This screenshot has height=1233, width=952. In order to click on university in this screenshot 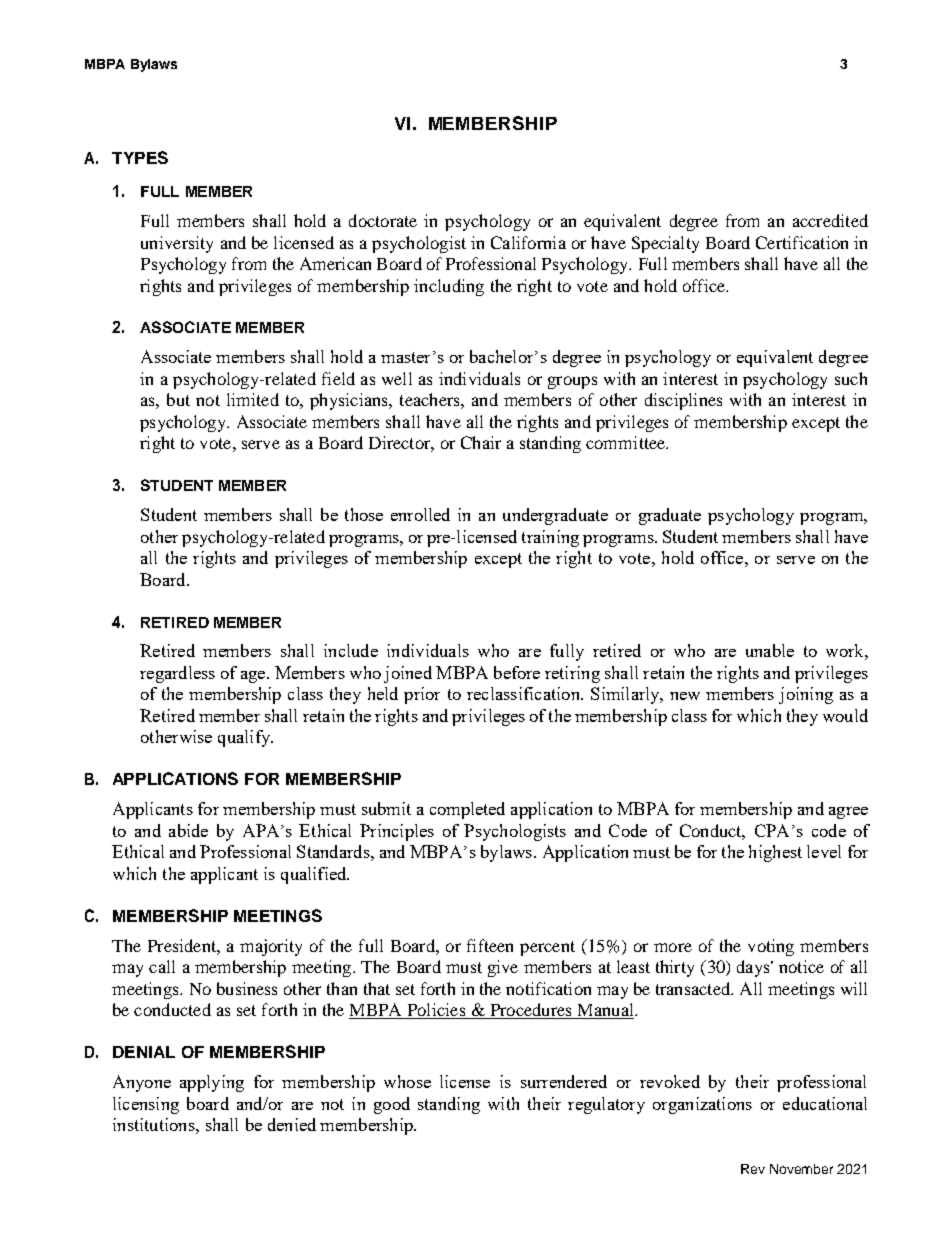, I will do `click(177, 244)`.
